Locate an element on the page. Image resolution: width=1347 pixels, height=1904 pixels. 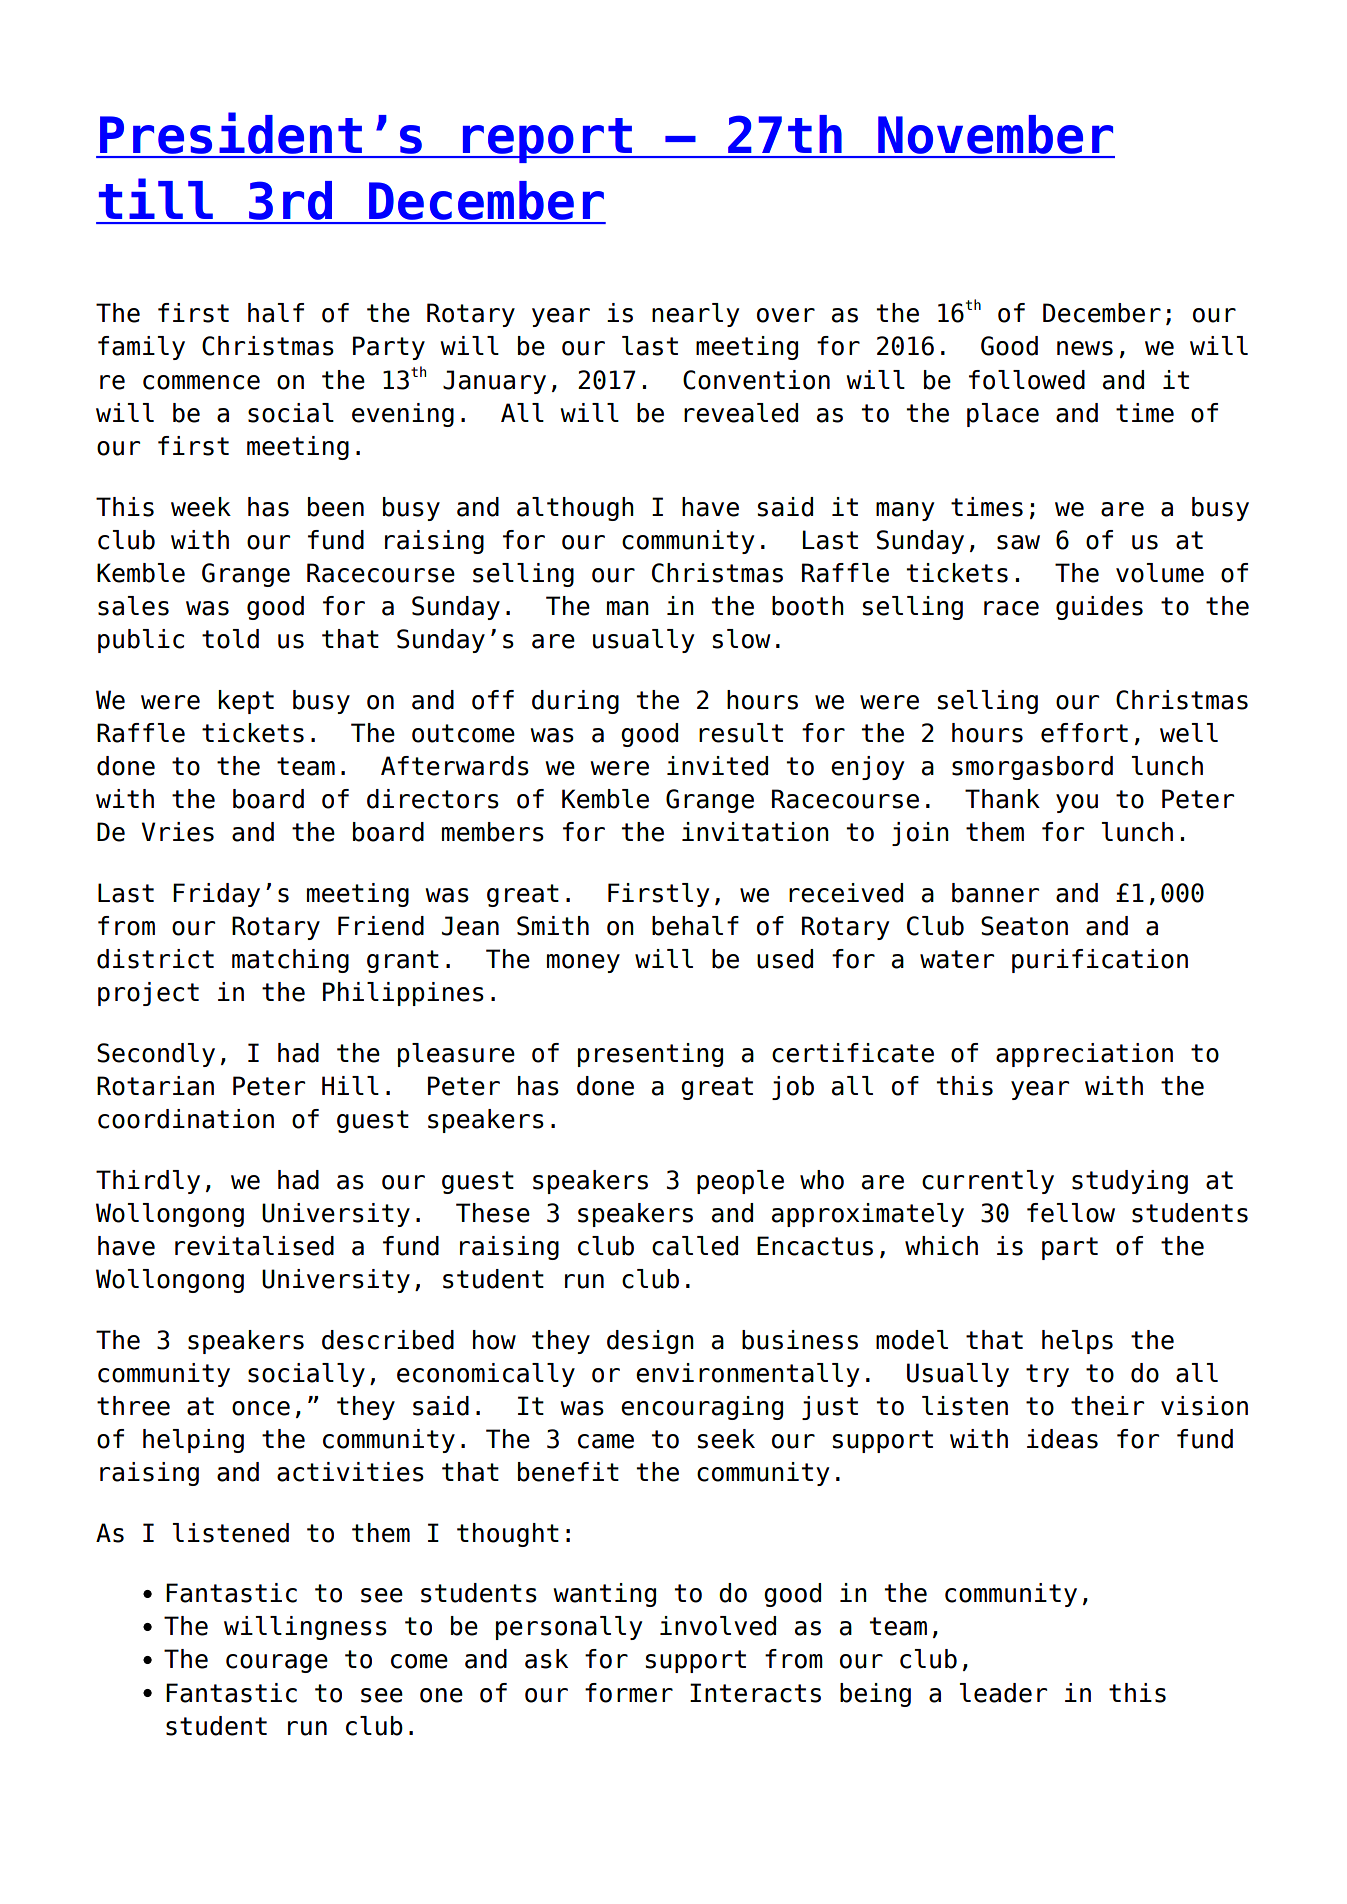
people is located at coordinates (740, 1182).
